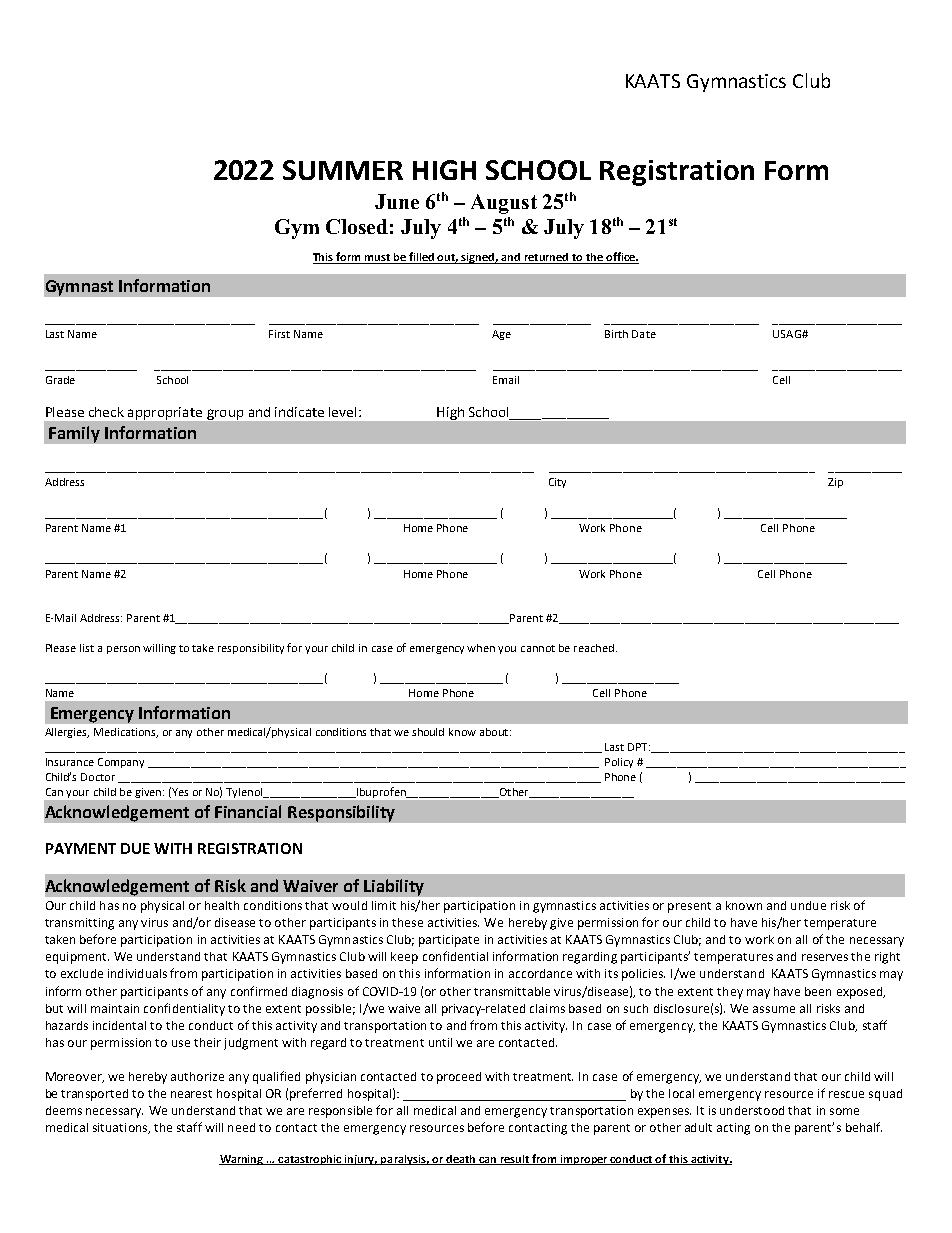 The image size is (952, 1233). Describe the element at coordinates (752, 1110) in the document. I see `understood` at that location.
